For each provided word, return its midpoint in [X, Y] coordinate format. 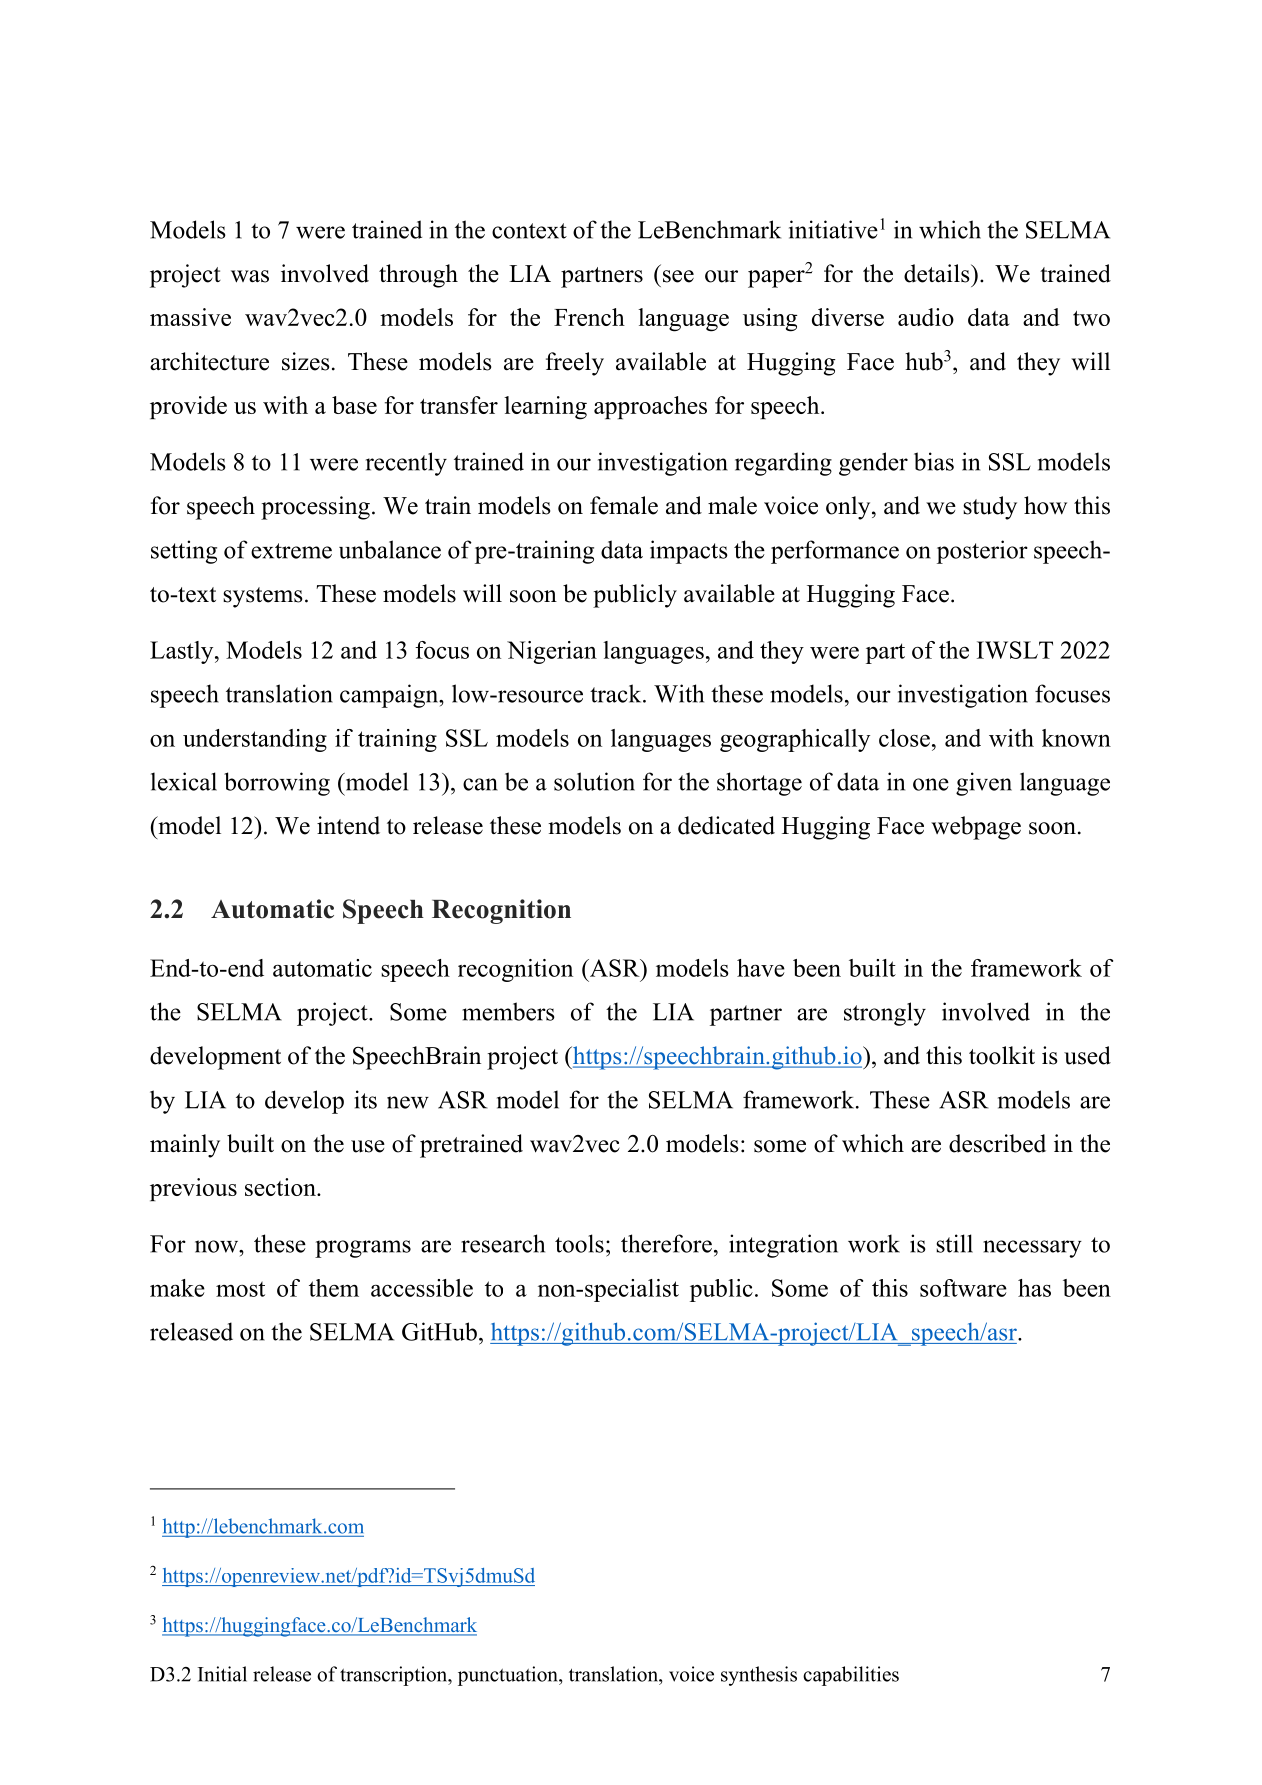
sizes [305, 361]
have [761, 968]
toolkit [1002, 1055]
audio [926, 317]
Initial [222, 1674]
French [589, 317]
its [365, 1099]
